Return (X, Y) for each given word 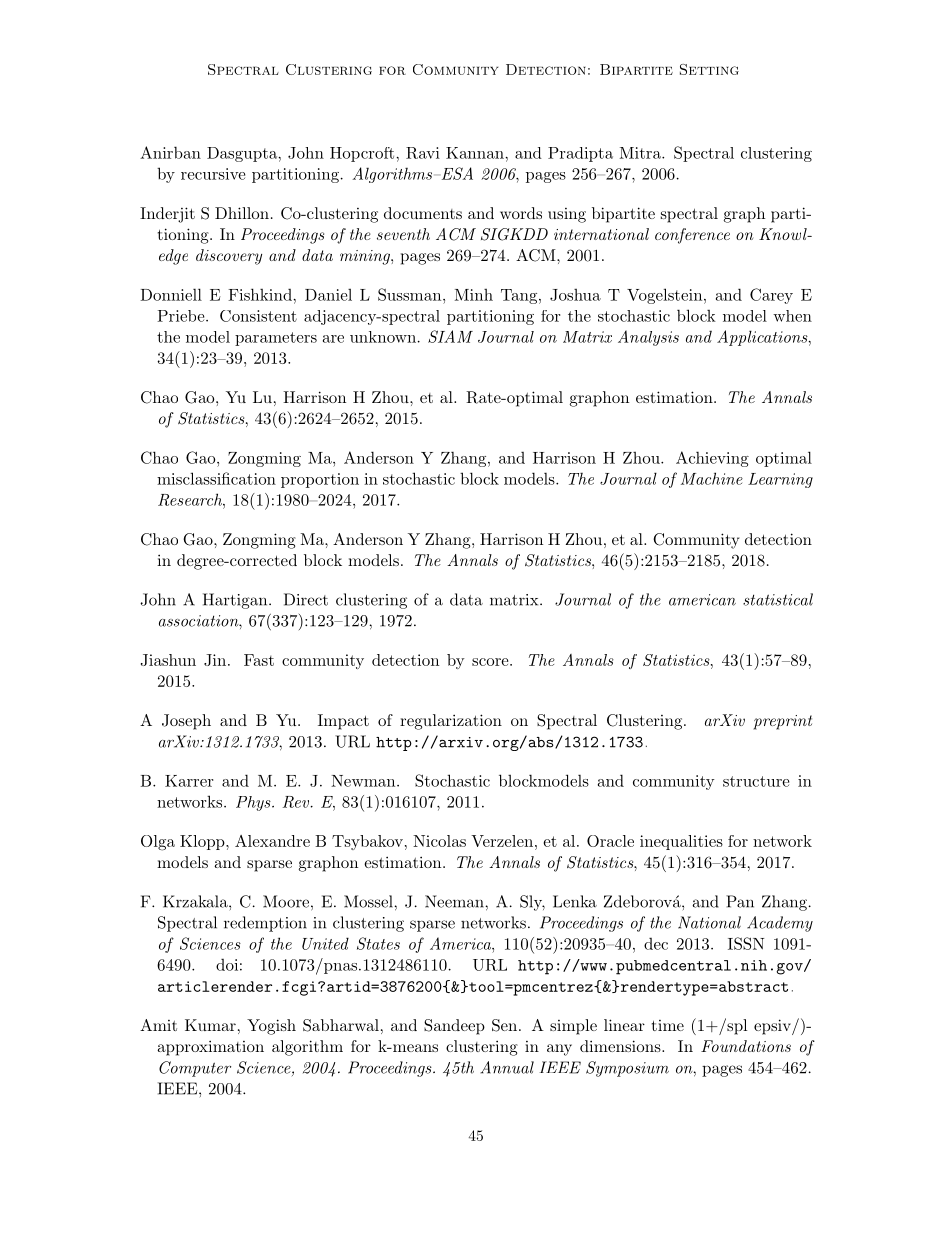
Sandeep (454, 1027)
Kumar (210, 1025)
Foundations (746, 1046)
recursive (213, 174)
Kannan (476, 153)
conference (692, 236)
